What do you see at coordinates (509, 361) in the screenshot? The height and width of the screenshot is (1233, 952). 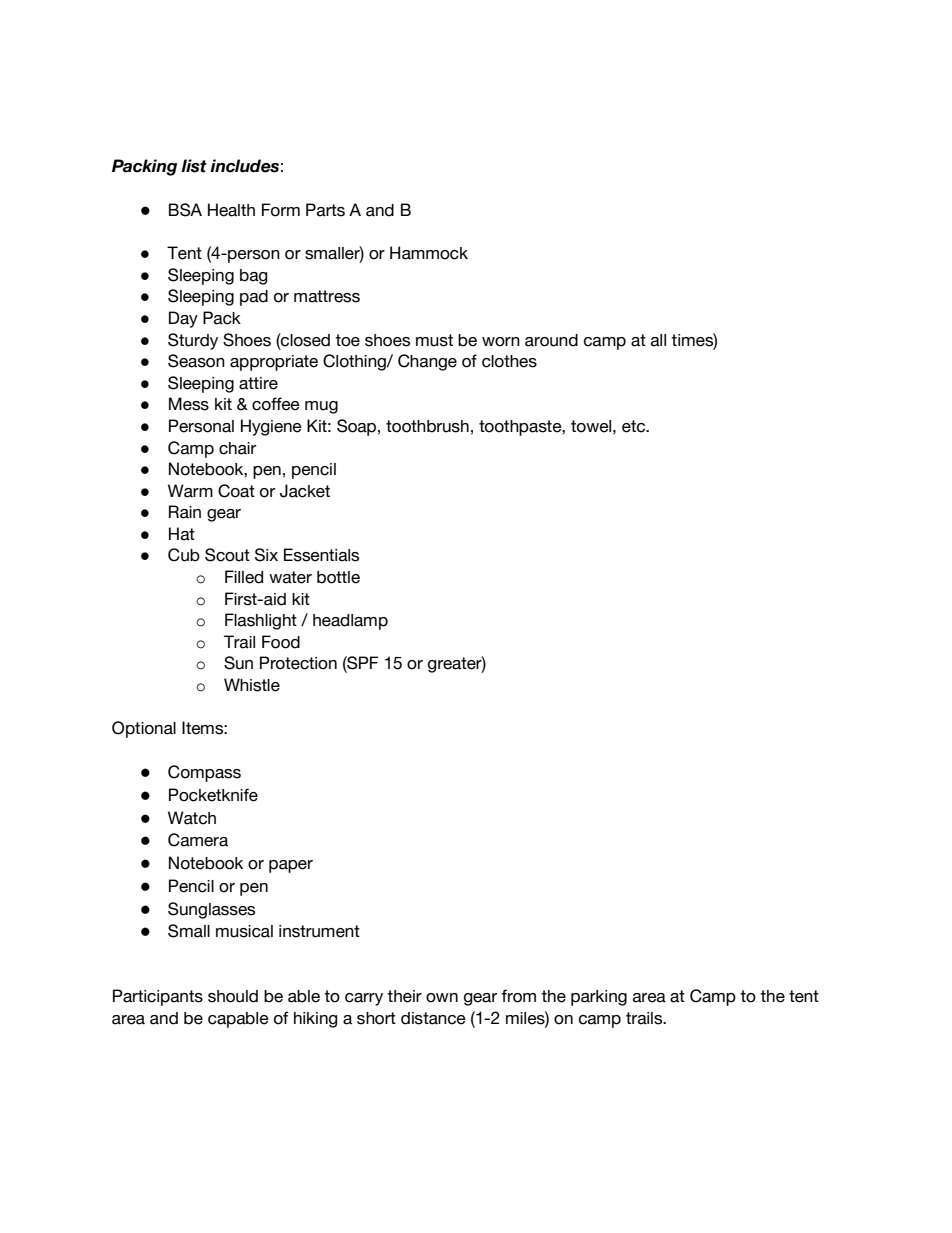 I see `clothes` at bounding box center [509, 361].
